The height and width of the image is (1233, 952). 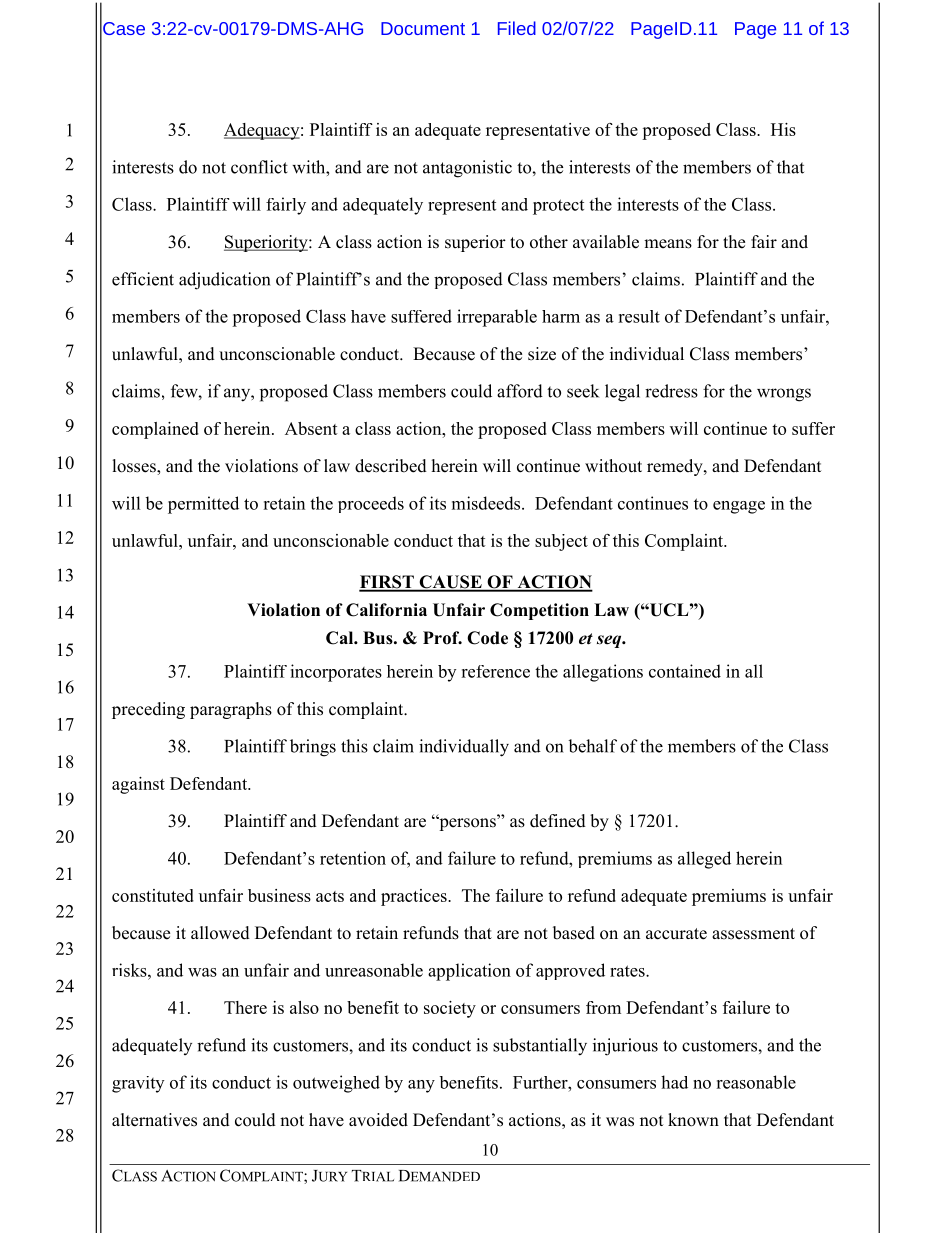 I want to click on redress, so click(x=671, y=391).
